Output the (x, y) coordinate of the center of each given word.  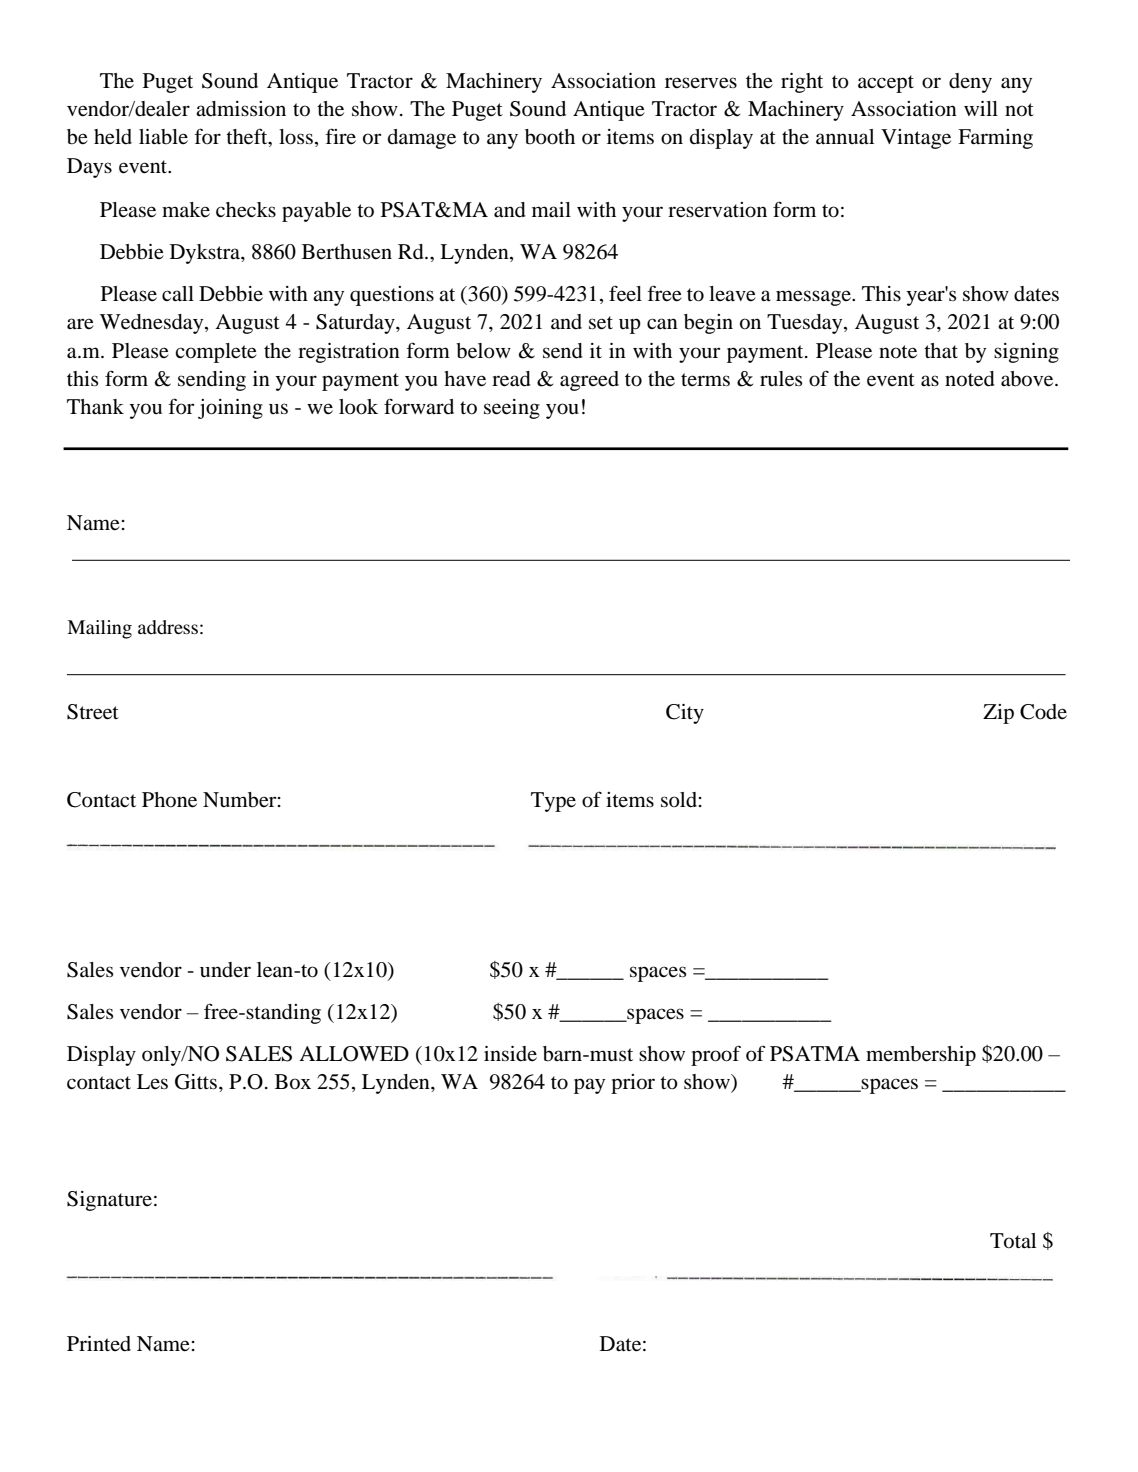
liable (163, 137)
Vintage (916, 139)
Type (553, 802)
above (1028, 379)
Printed (99, 1344)
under (225, 970)
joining (230, 409)
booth (550, 137)
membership (921, 1056)
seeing (512, 409)
